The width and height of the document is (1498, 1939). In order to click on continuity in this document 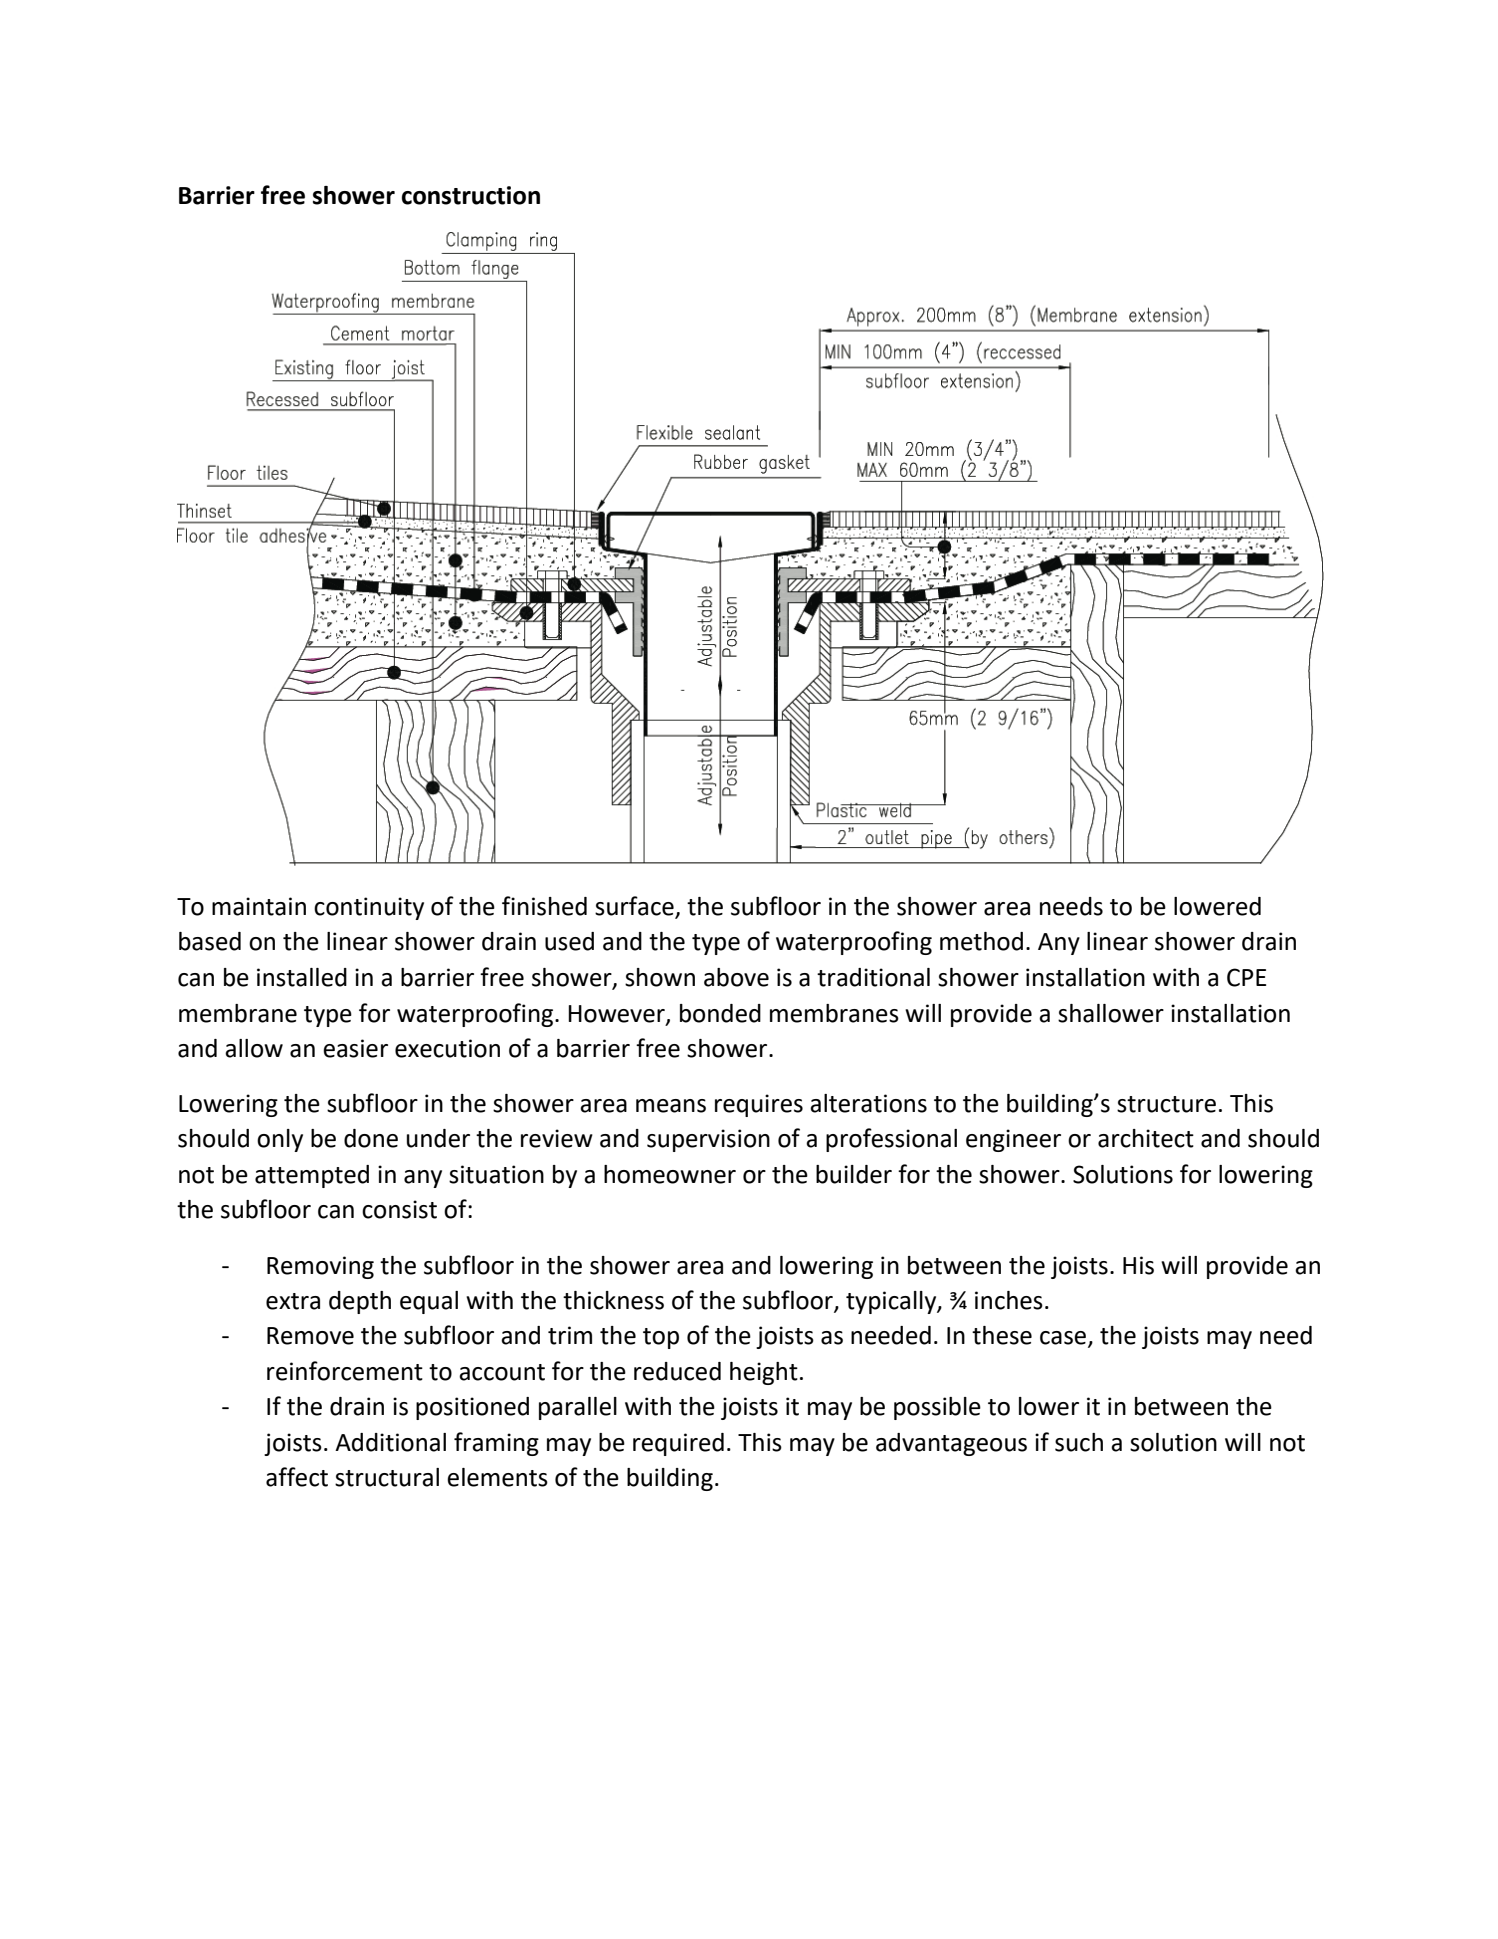, I will do `click(369, 908)`.
